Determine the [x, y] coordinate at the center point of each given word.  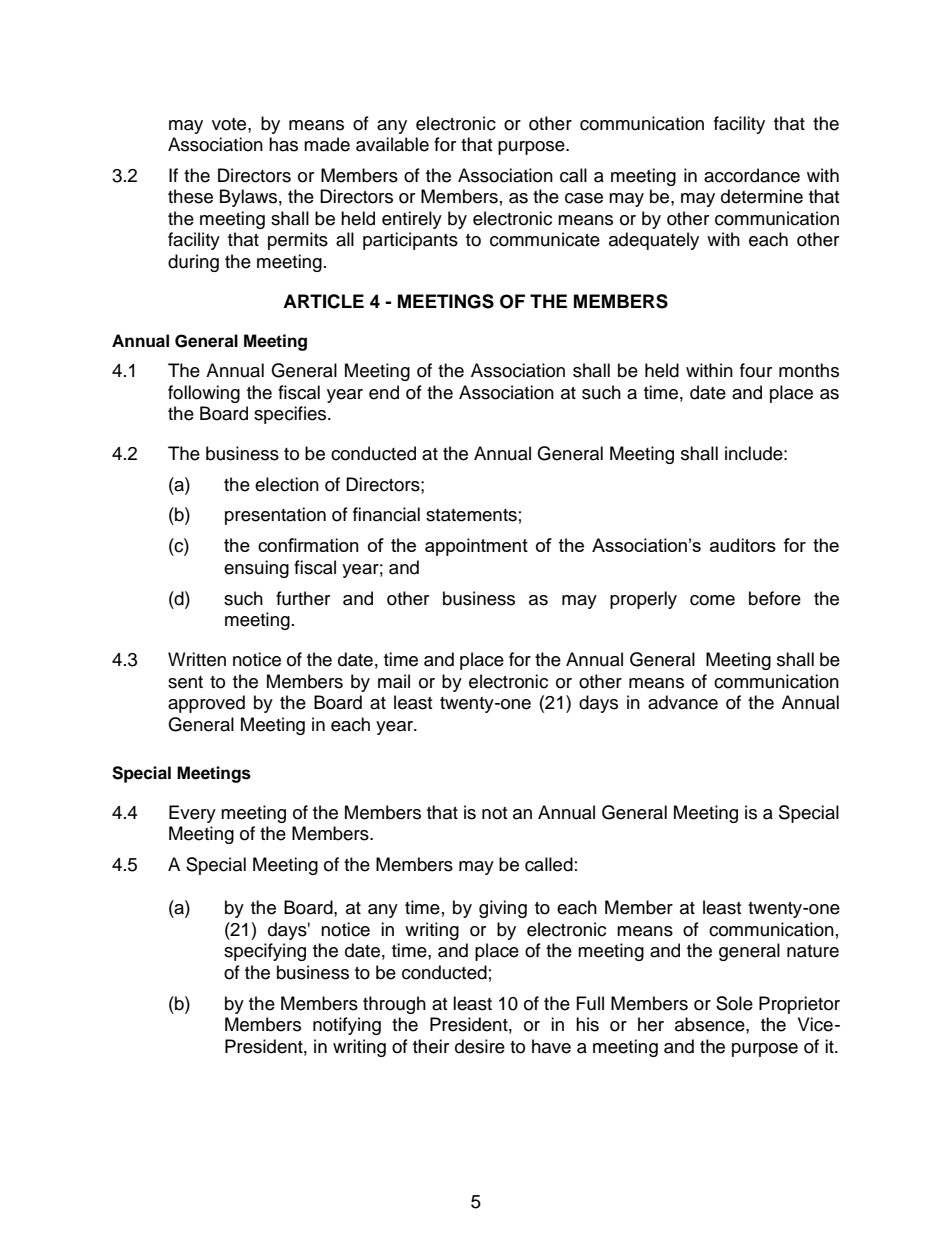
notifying [347, 1026]
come [712, 600]
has [283, 144]
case [584, 198]
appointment [476, 547]
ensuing [256, 569]
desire [480, 1046]
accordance [752, 175]
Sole [734, 1003]
